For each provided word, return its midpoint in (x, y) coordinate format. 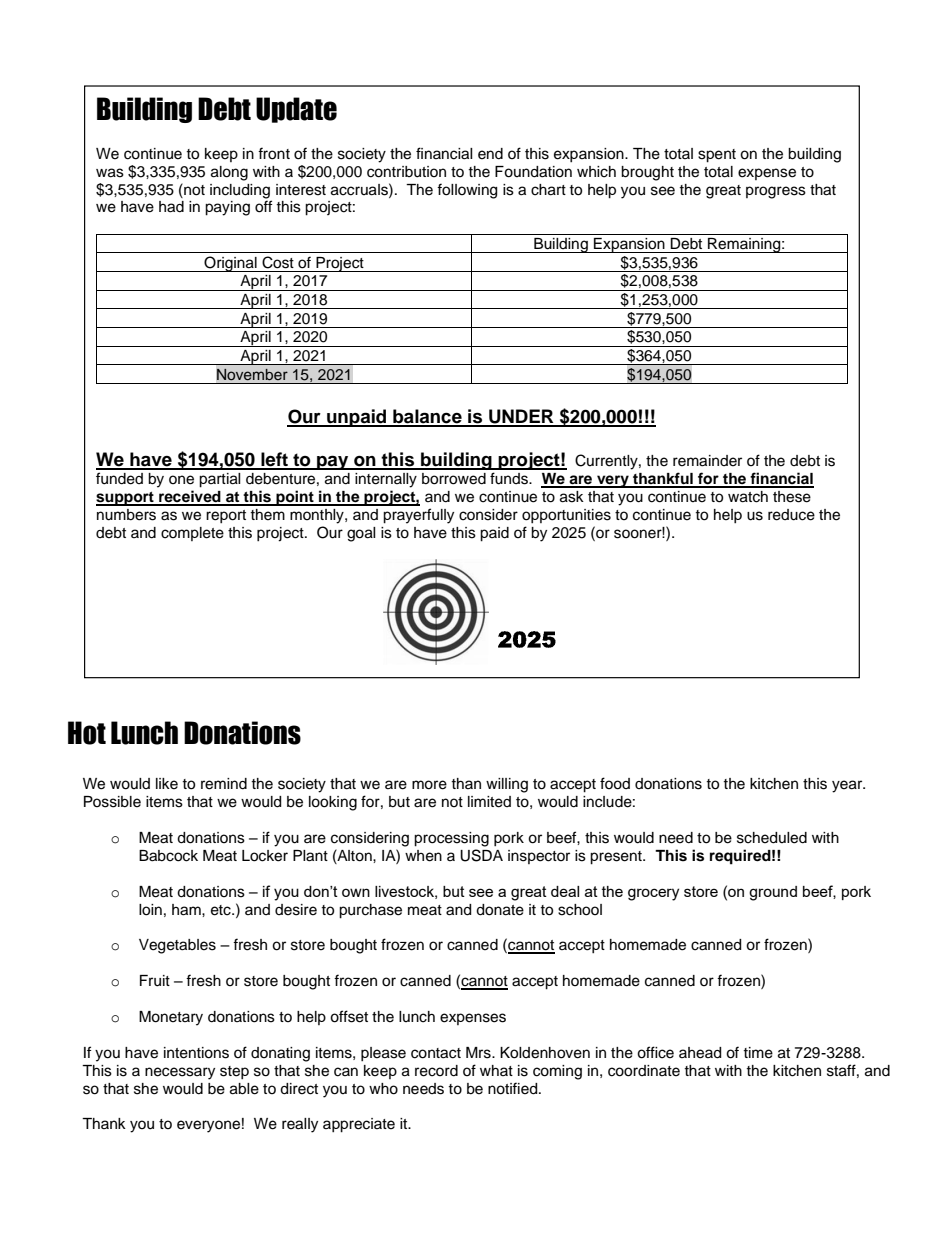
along (229, 173)
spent (717, 156)
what (496, 1070)
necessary (180, 1073)
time (758, 1053)
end (490, 154)
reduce (791, 515)
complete (192, 534)
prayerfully (418, 516)
